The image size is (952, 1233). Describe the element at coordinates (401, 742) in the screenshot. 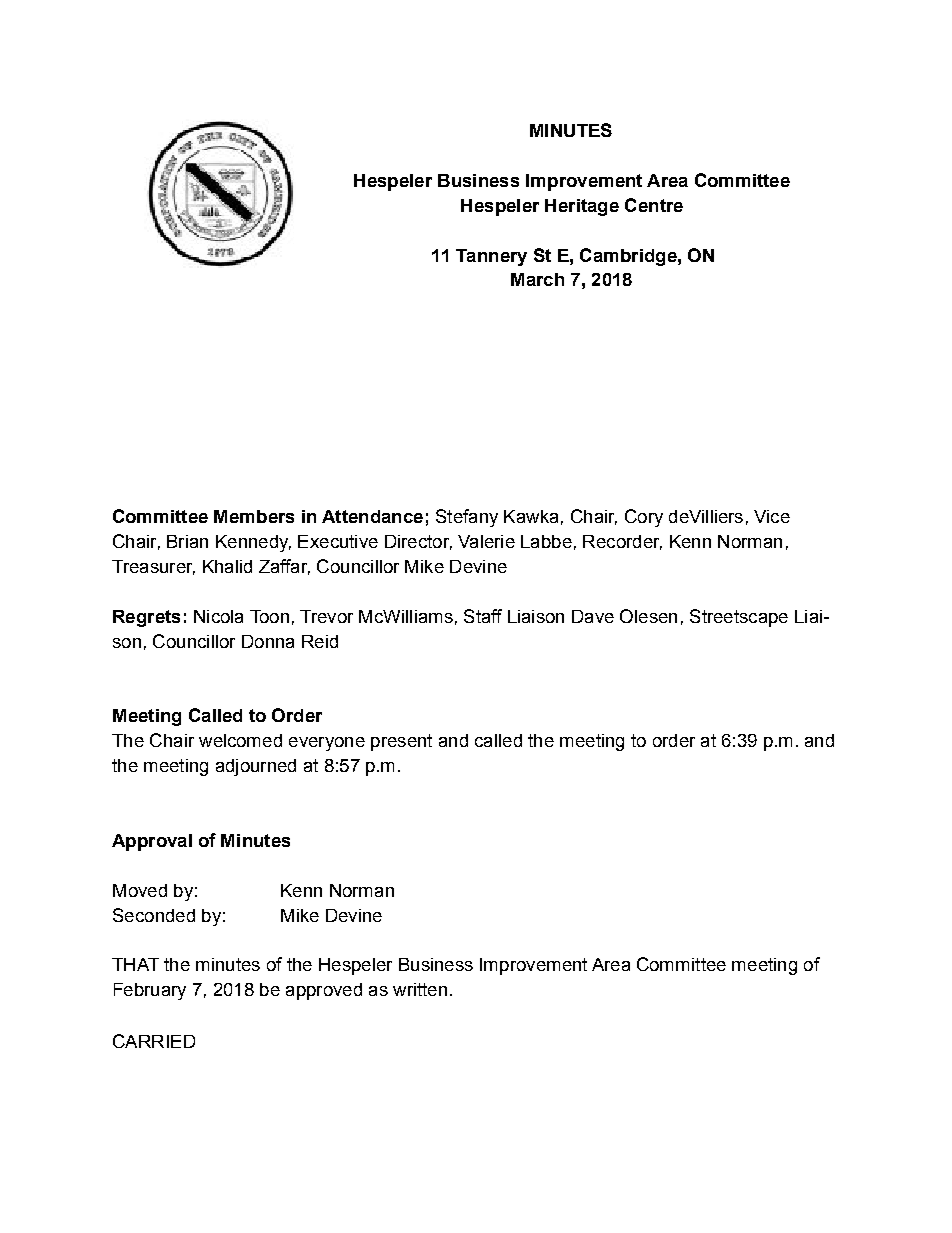

I see `present` at that location.
